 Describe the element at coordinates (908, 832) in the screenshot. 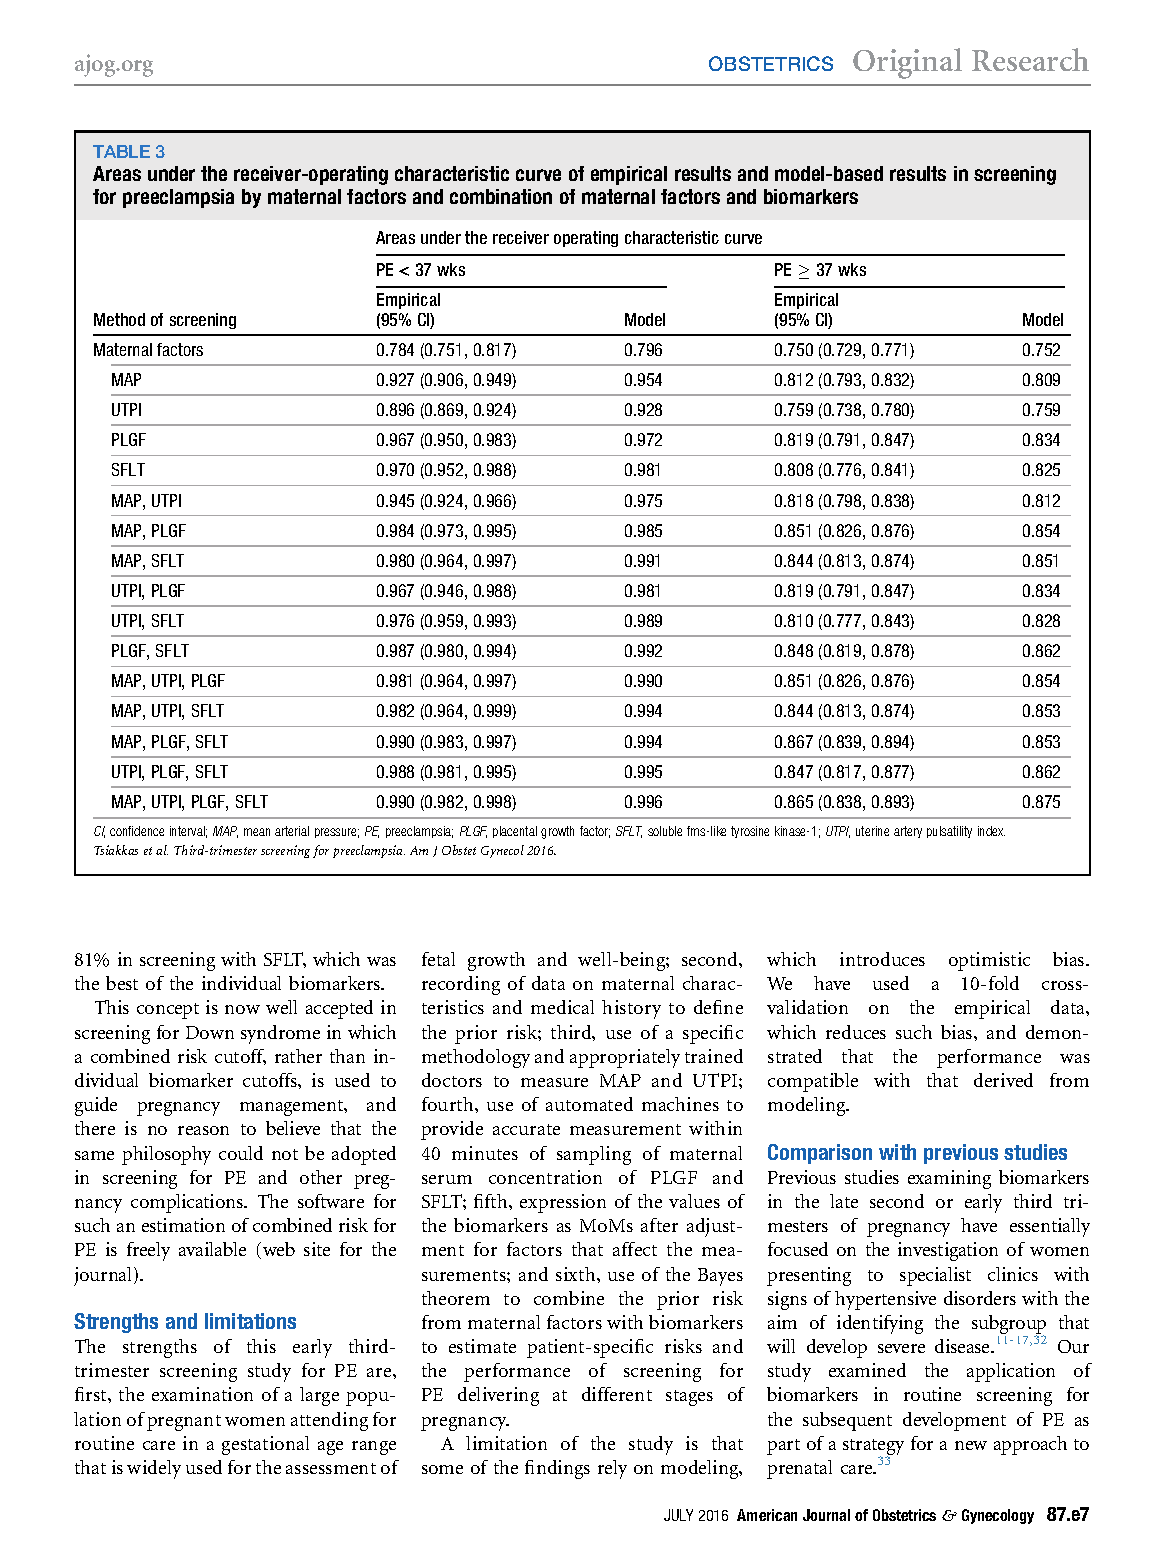

I see `artery` at that location.
